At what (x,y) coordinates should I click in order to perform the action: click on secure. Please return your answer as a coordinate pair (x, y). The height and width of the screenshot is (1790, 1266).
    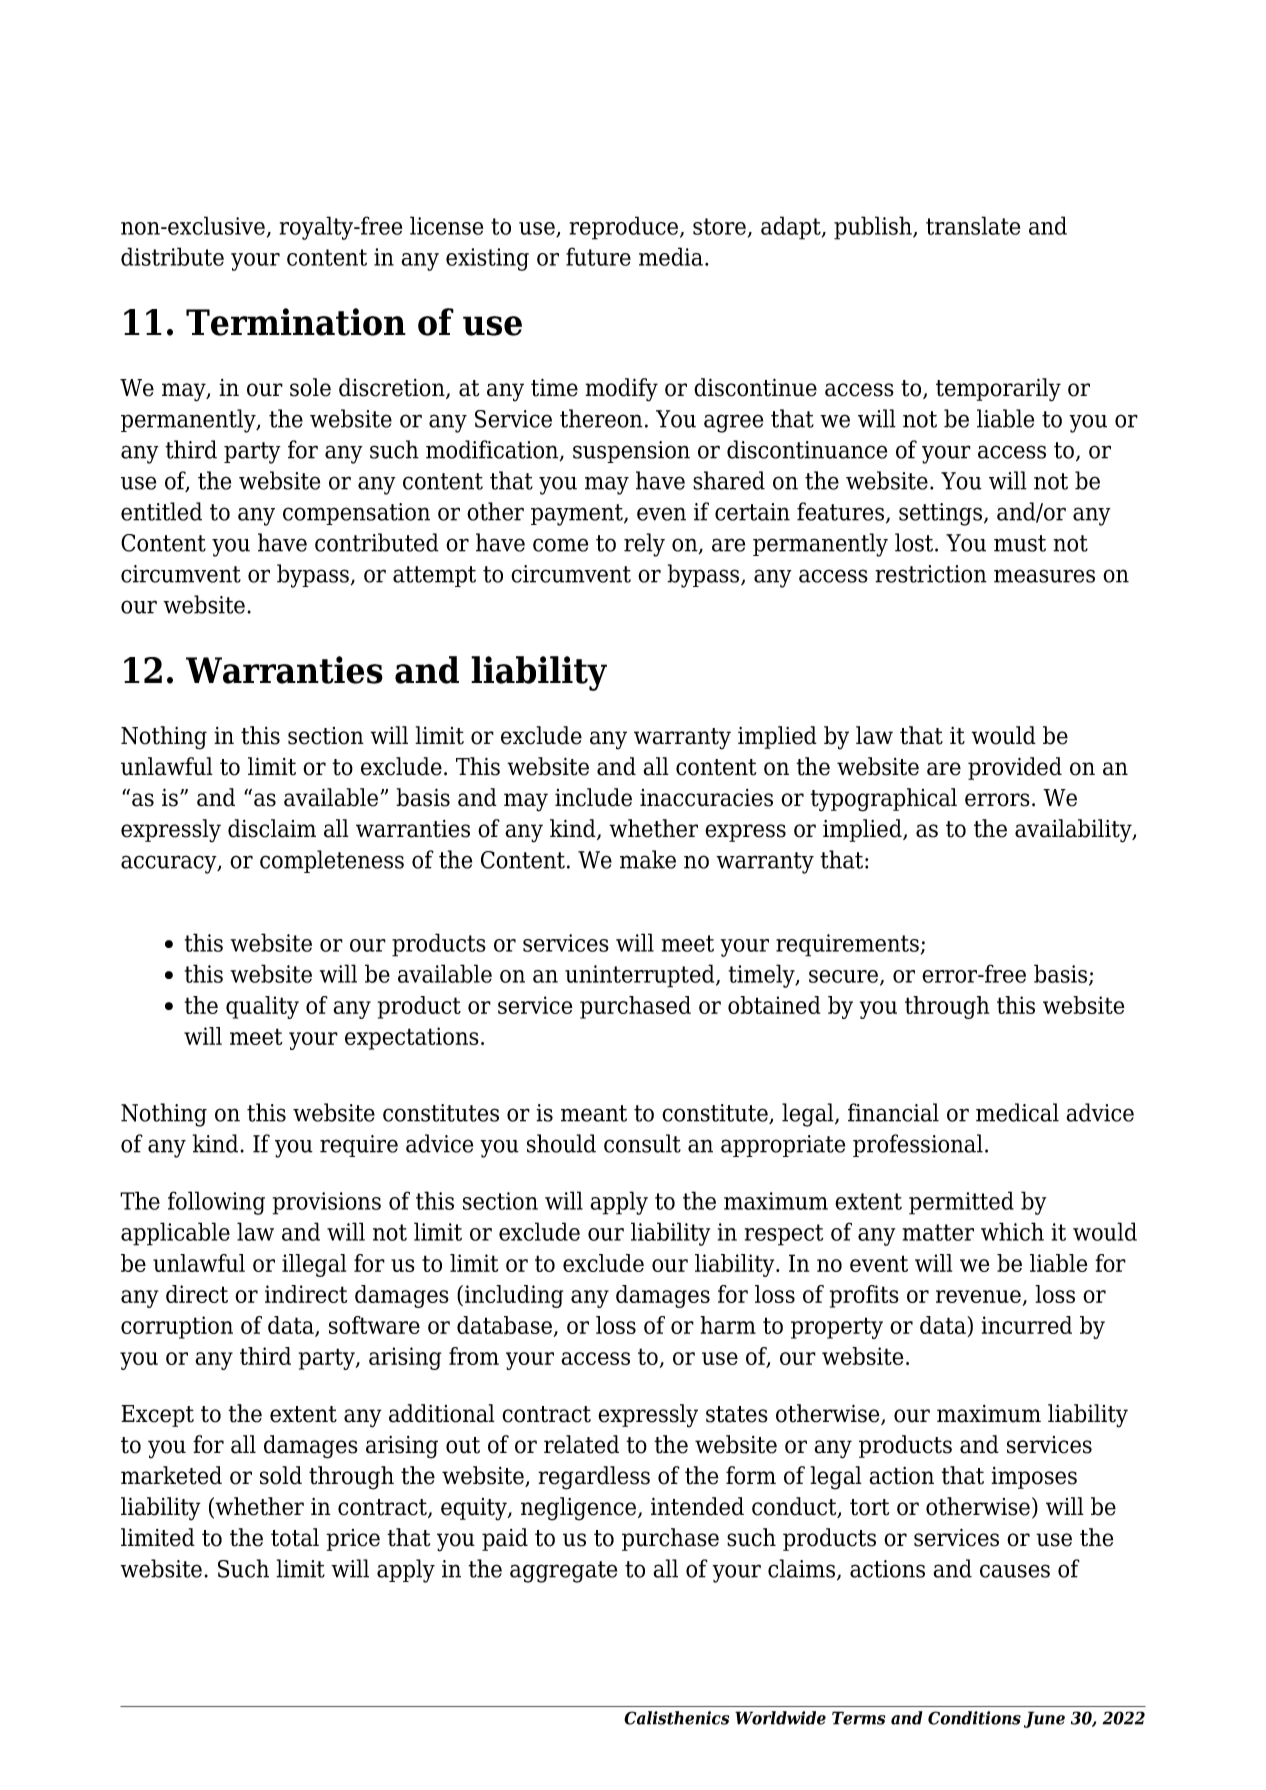
    Looking at the image, I should click on (845, 977).
